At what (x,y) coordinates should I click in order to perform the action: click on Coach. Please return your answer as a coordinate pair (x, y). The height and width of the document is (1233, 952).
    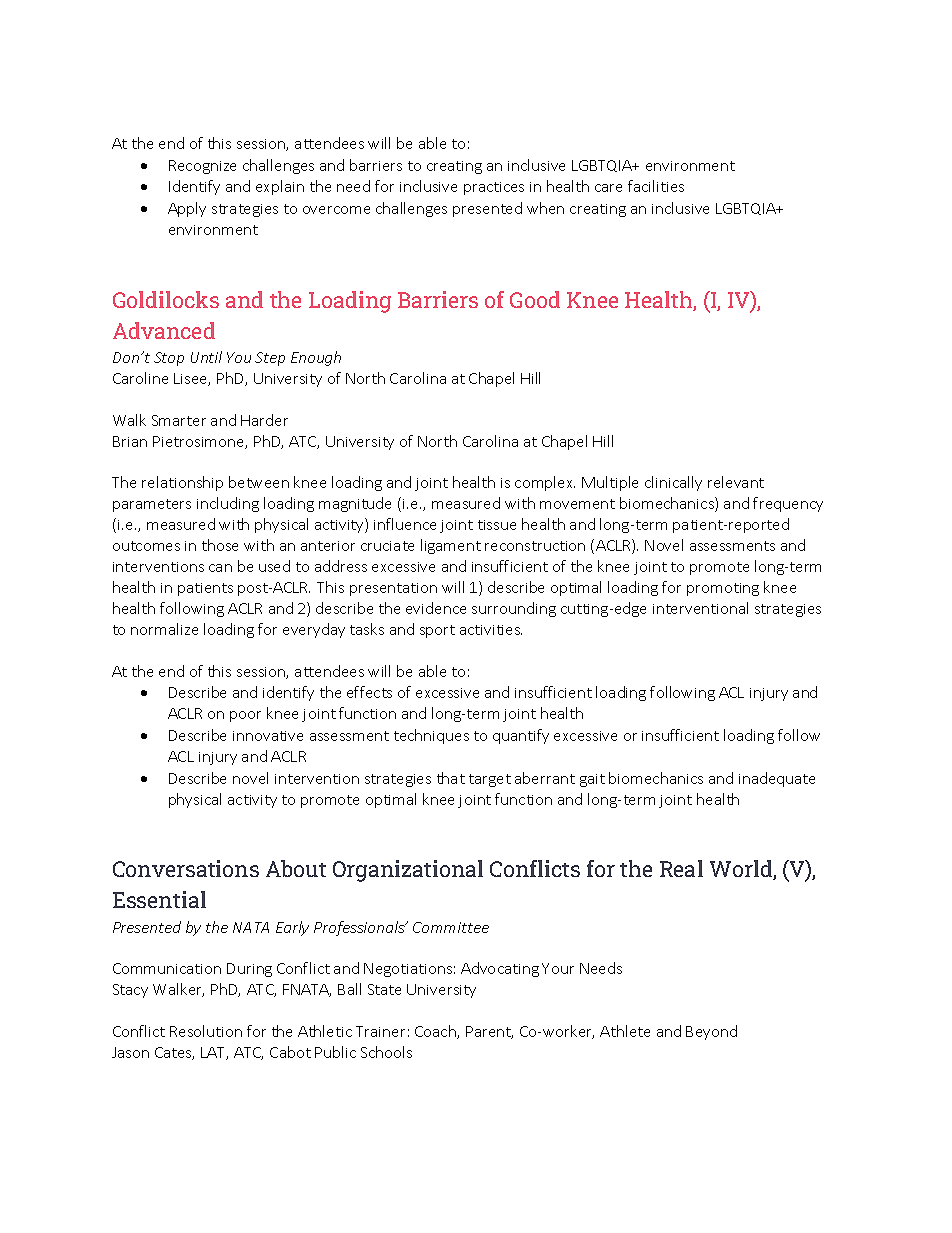
    Looking at the image, I should click on (436, 1032).
